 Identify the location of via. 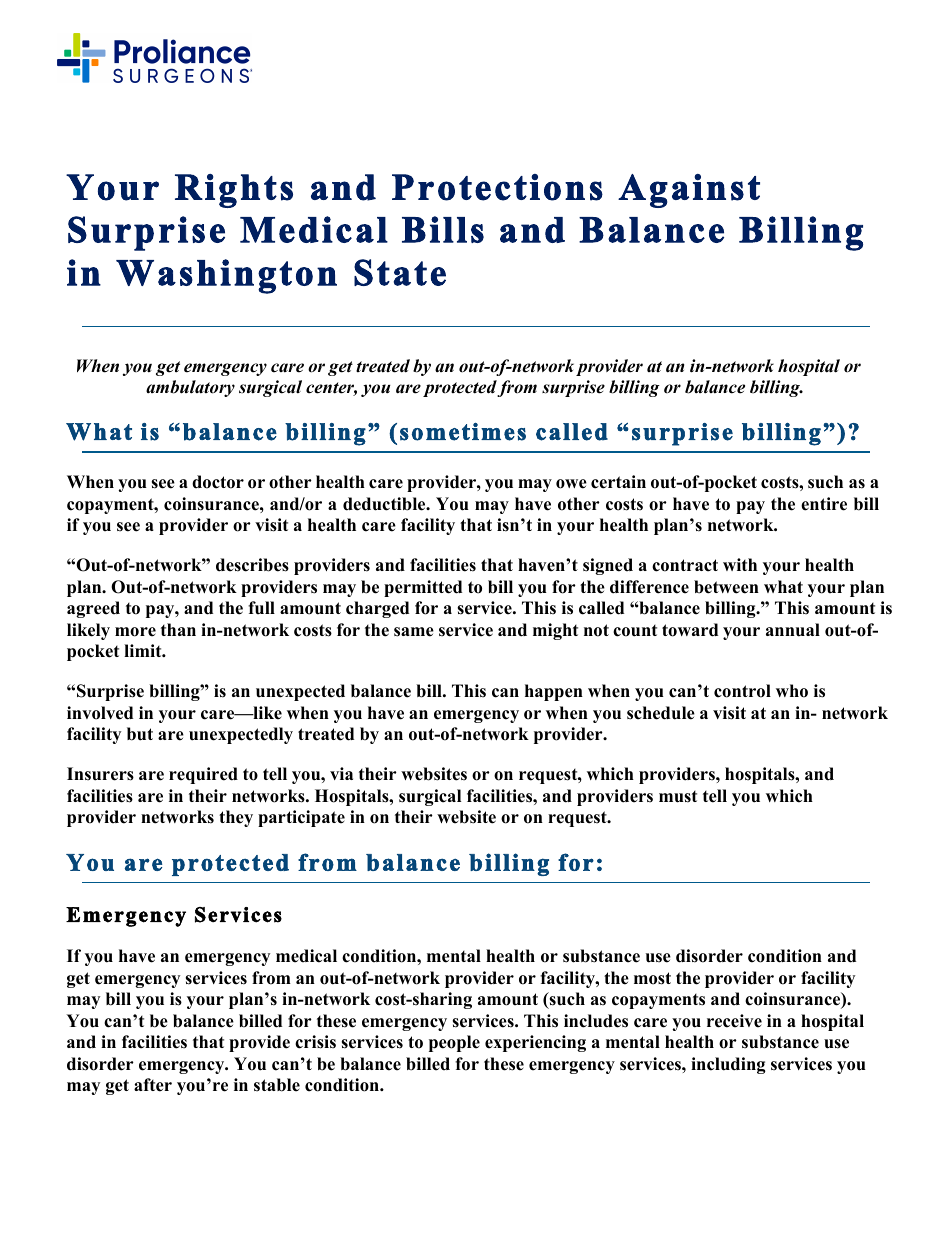
(341, 773).
